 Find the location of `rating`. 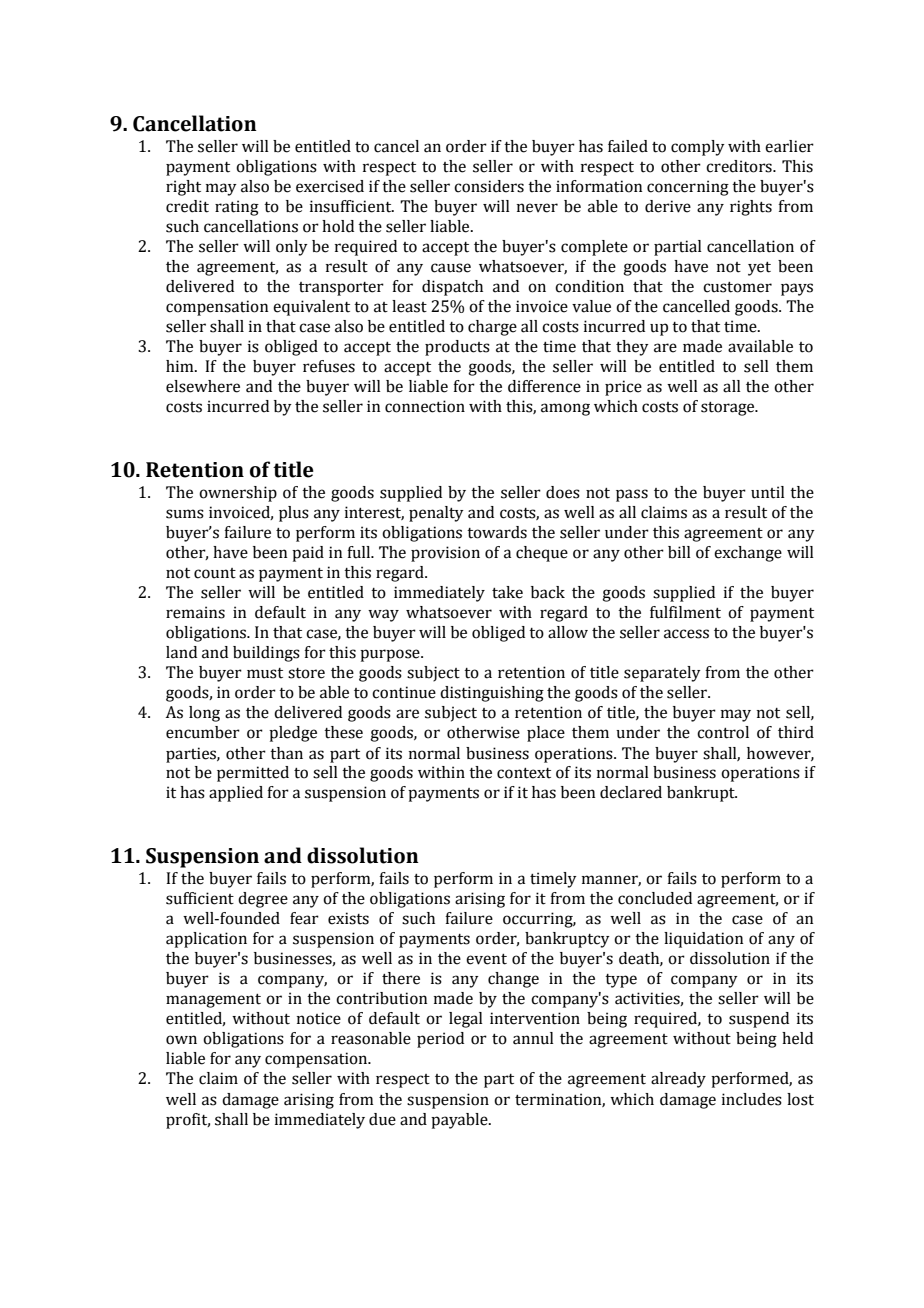

rating is located at coordinates (237, 208).
